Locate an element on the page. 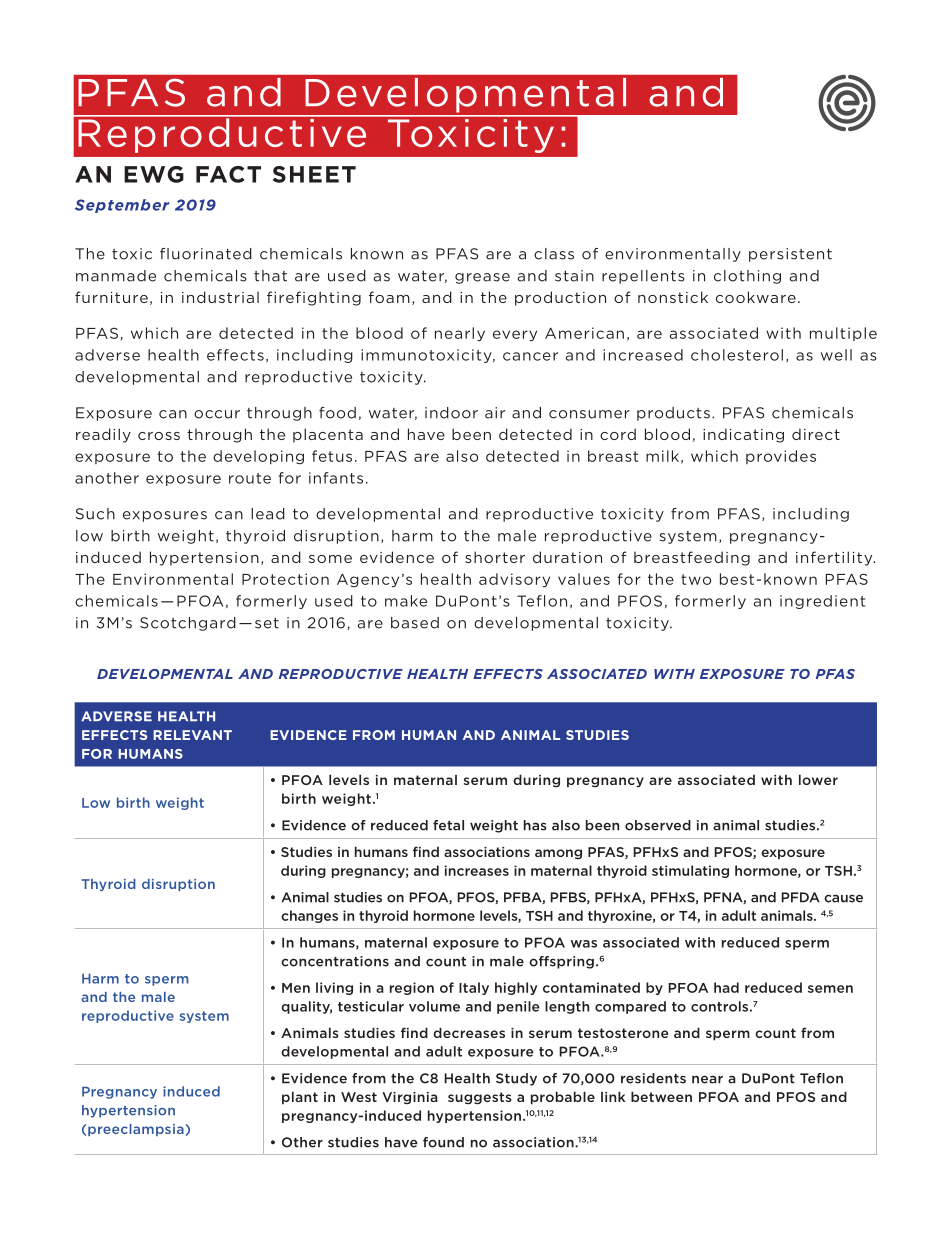  ingredient is located at coordinates (822, 602).
